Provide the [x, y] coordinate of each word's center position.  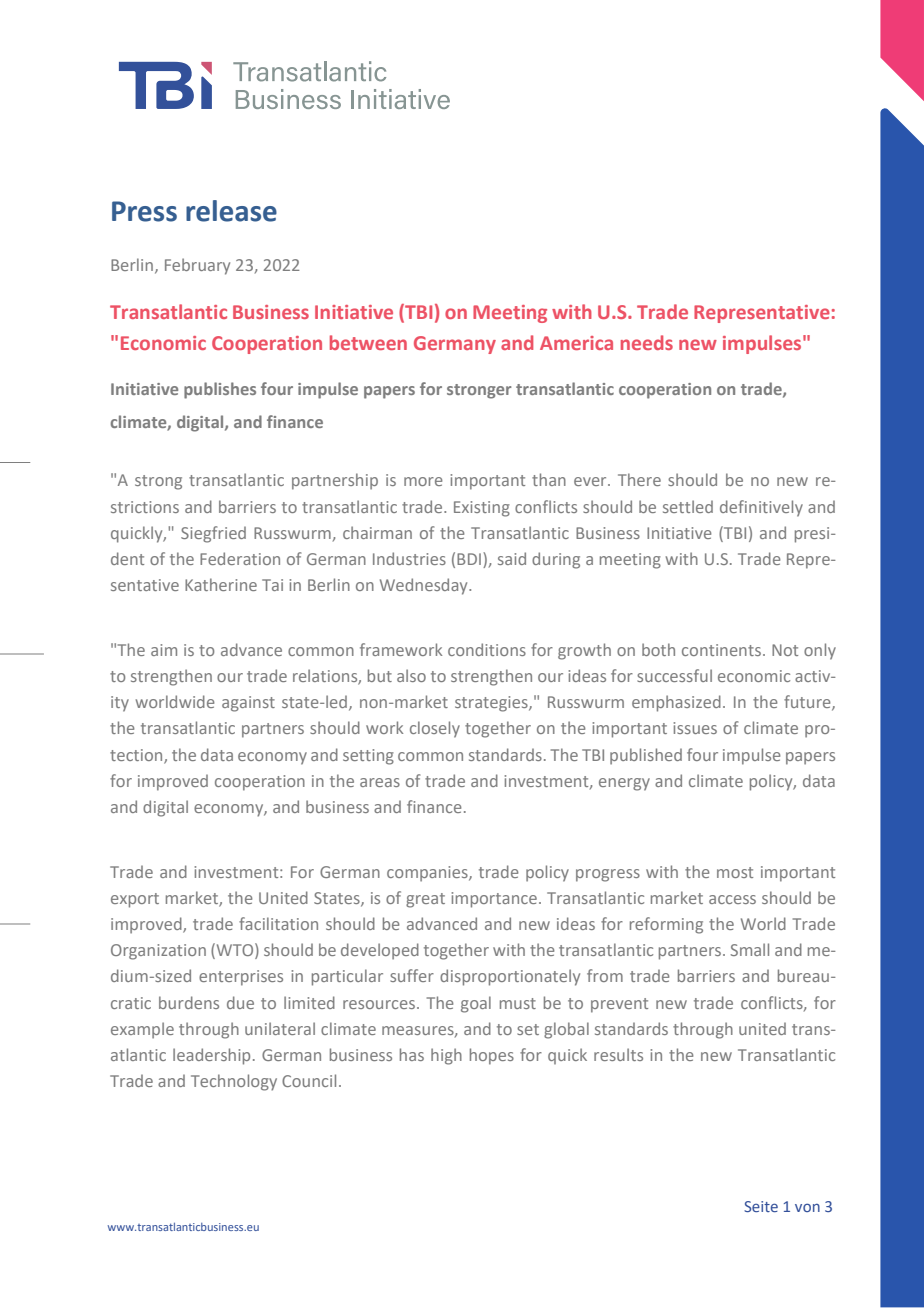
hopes [492, 1056]
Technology [234, 1082]
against [248, 704]
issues [695, 728]
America [576, 343]
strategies [492, 704]
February [197, 266]
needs [647, 342]
